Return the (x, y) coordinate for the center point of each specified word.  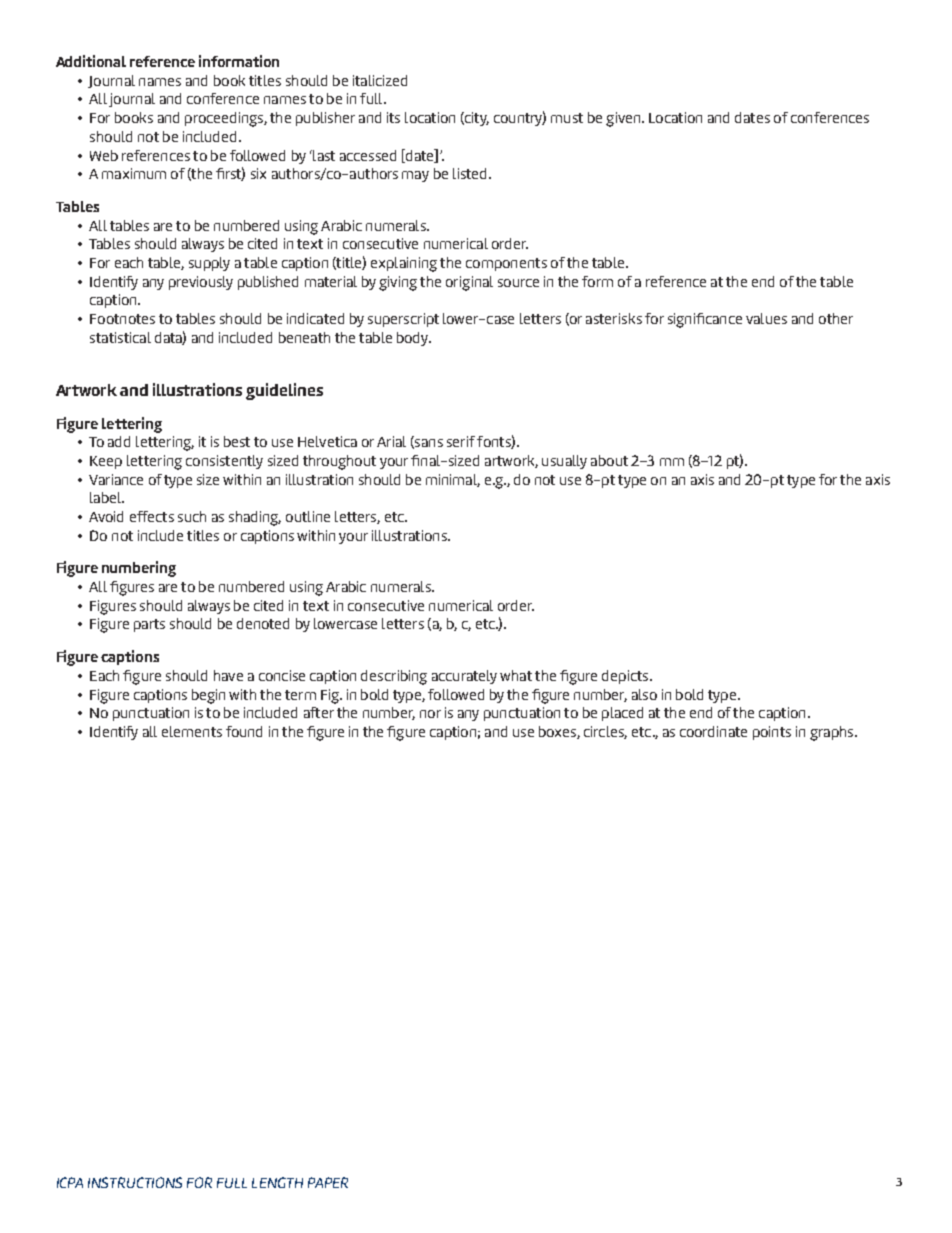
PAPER (328, 1182)
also (644, 694)
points (772, 733)
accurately (464, 677)
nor (430, 714)
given (624, 119)
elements (192, 731)
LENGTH (277, 1182)
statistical (120, 337)
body (414, 339)
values (766, 318)
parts (149, 625)
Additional (91, 61)
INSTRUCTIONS (135, 1182)
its (393, 117)
